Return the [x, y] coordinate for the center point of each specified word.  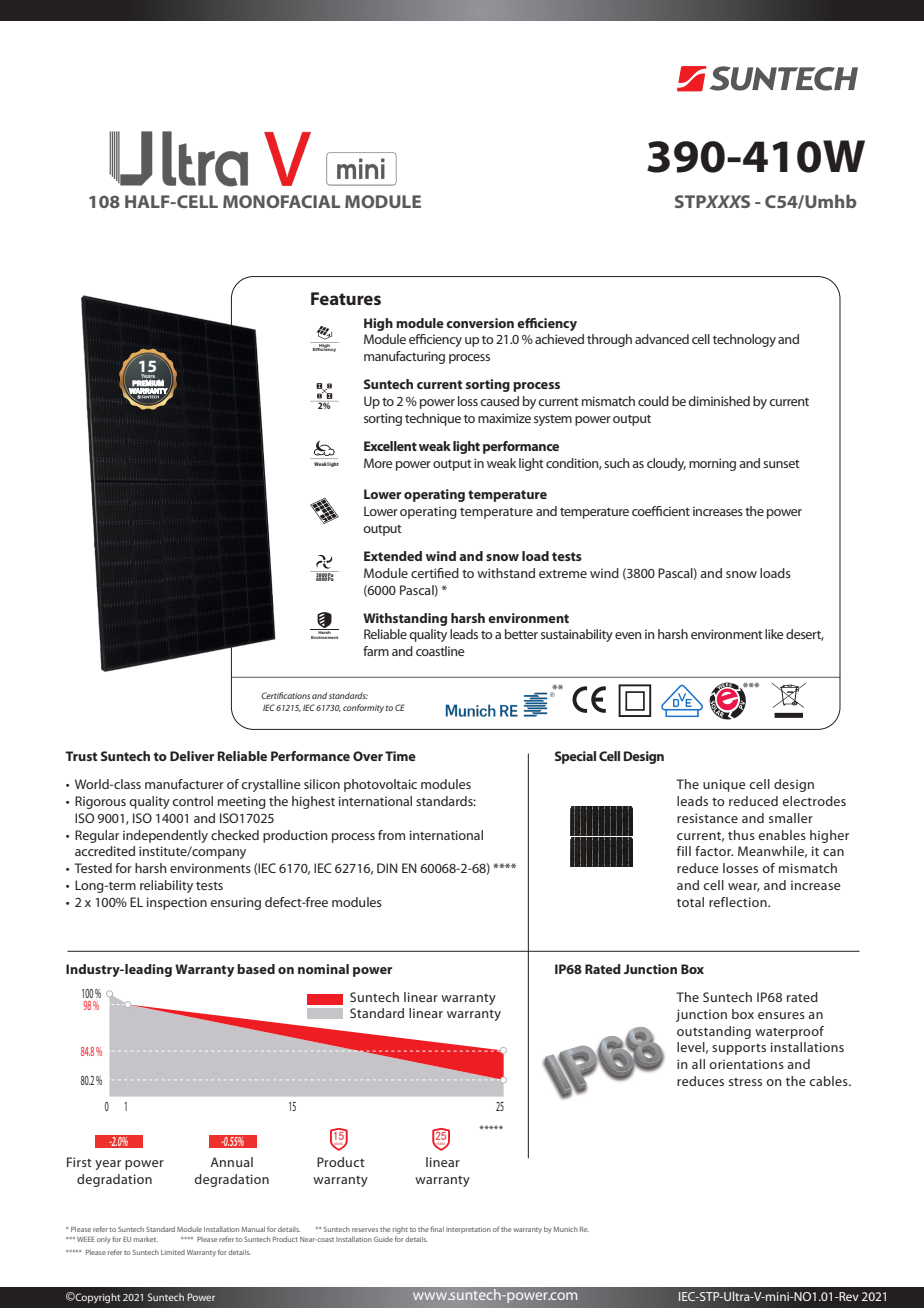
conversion [480, 323]
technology [744, 340]
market [146, 1239]
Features [346, 298]
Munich [566, 1229]
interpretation [468, 1230]
